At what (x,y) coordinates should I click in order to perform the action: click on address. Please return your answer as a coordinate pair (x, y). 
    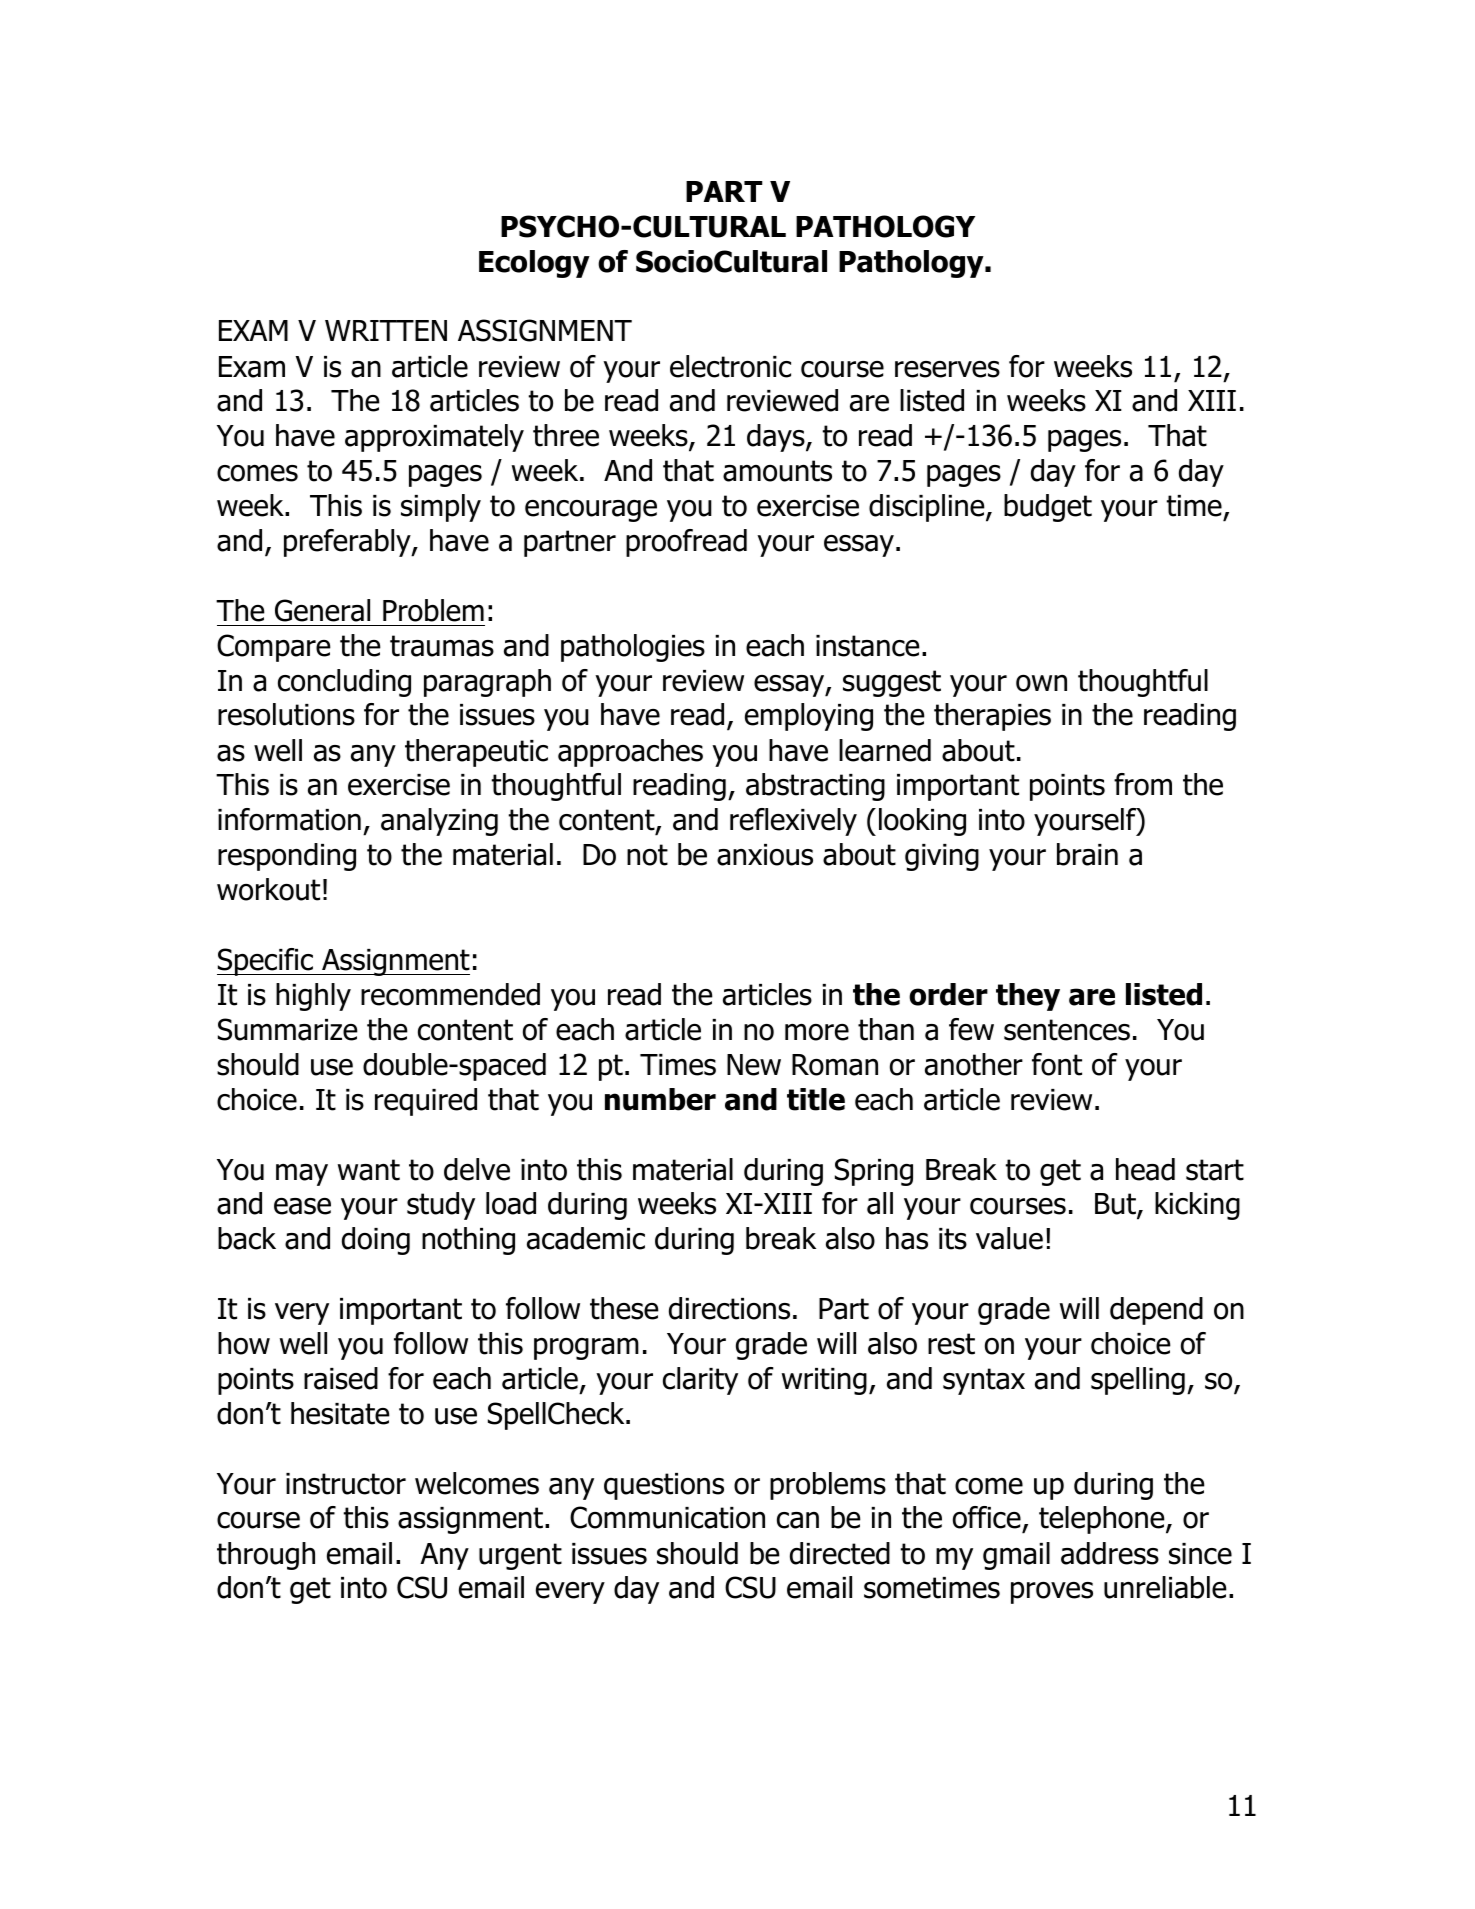
    Looking at the image, I should click on (1110, 1553).
